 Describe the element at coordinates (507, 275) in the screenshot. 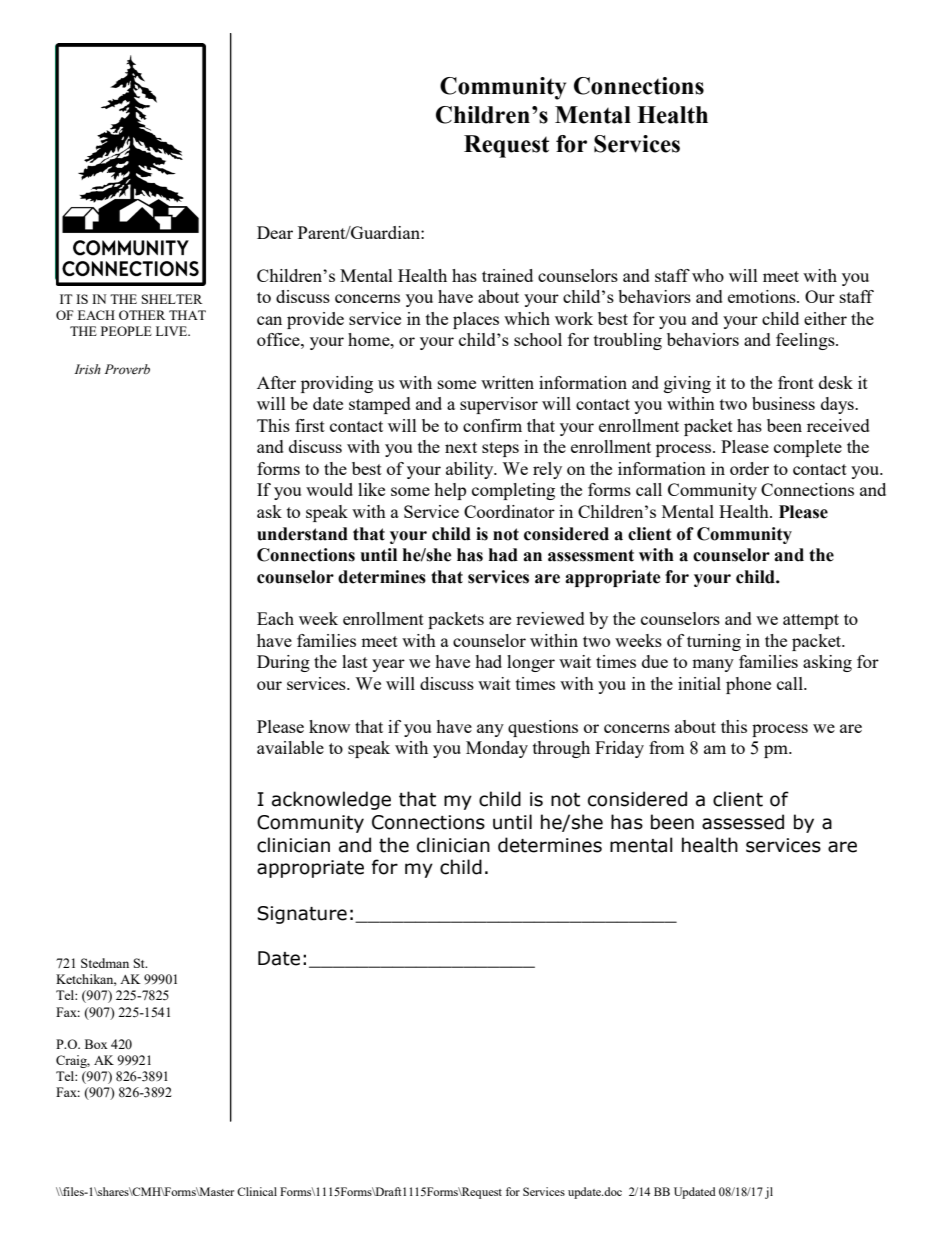

I see `trained` at that location.
